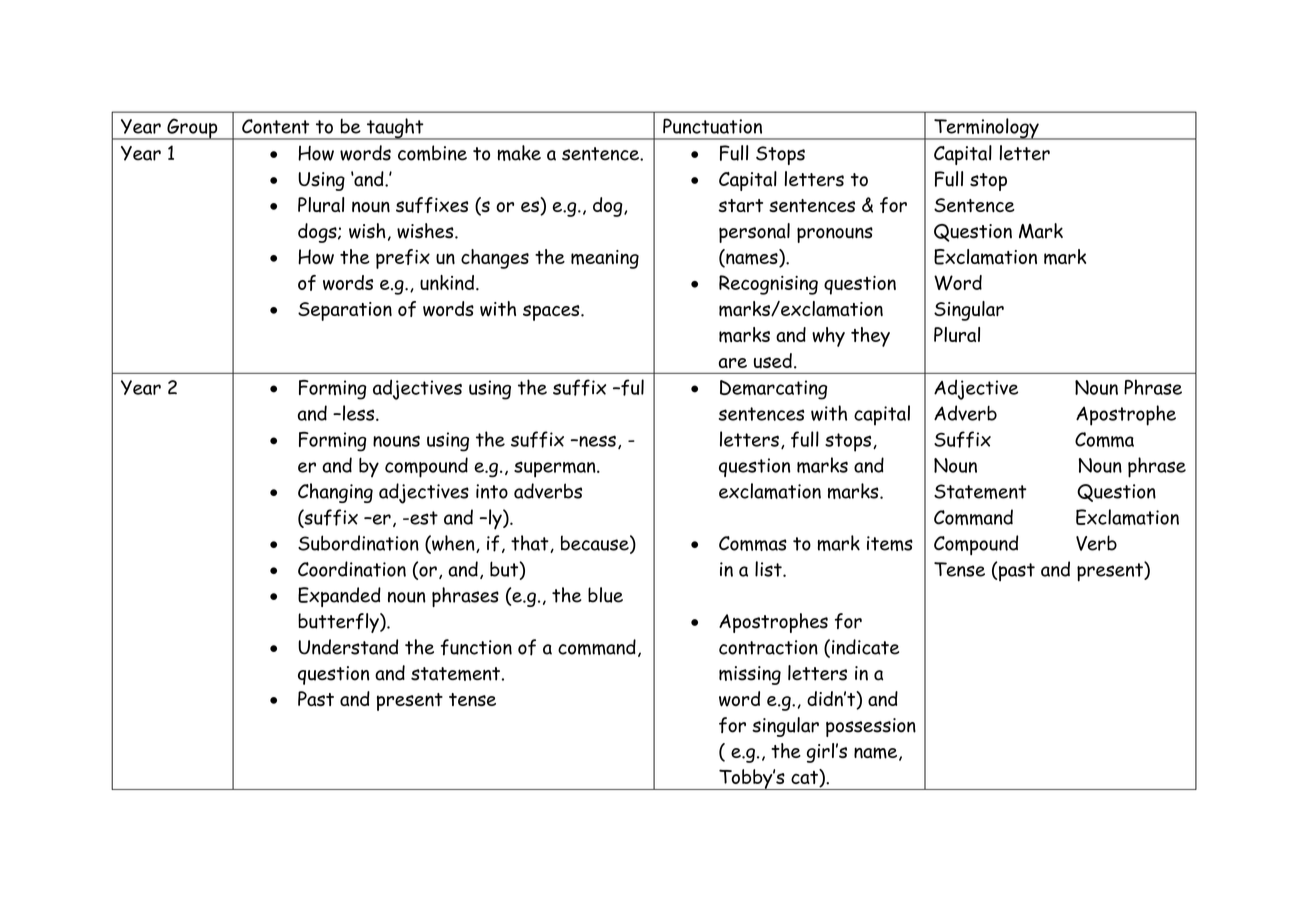 The height and width of the screenshot is (924, 1308). I want to click on Understand, so click(348, 647).
